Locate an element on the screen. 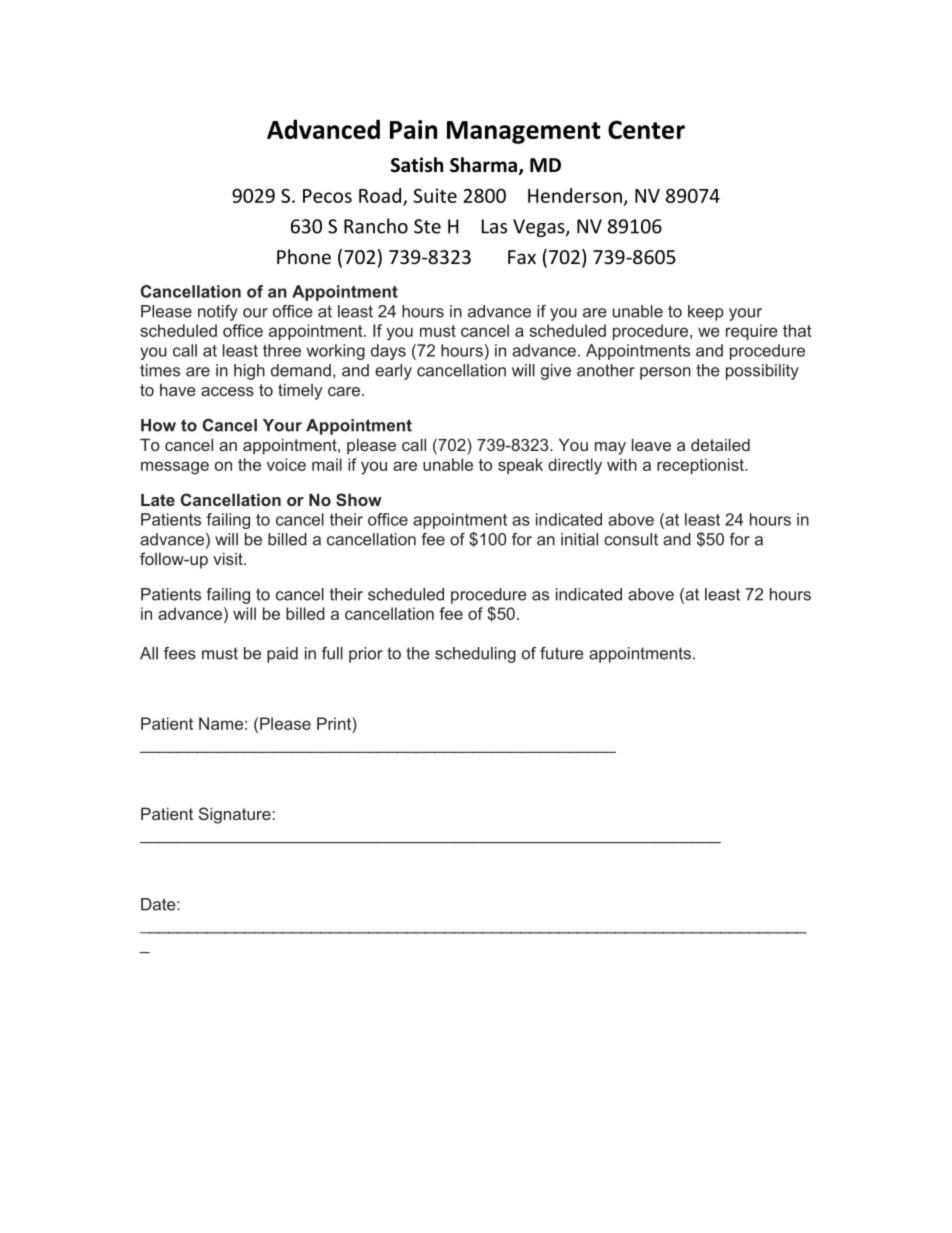 This screenshot has height=1233, width=952. keep is located at coordinates (706, 313).
